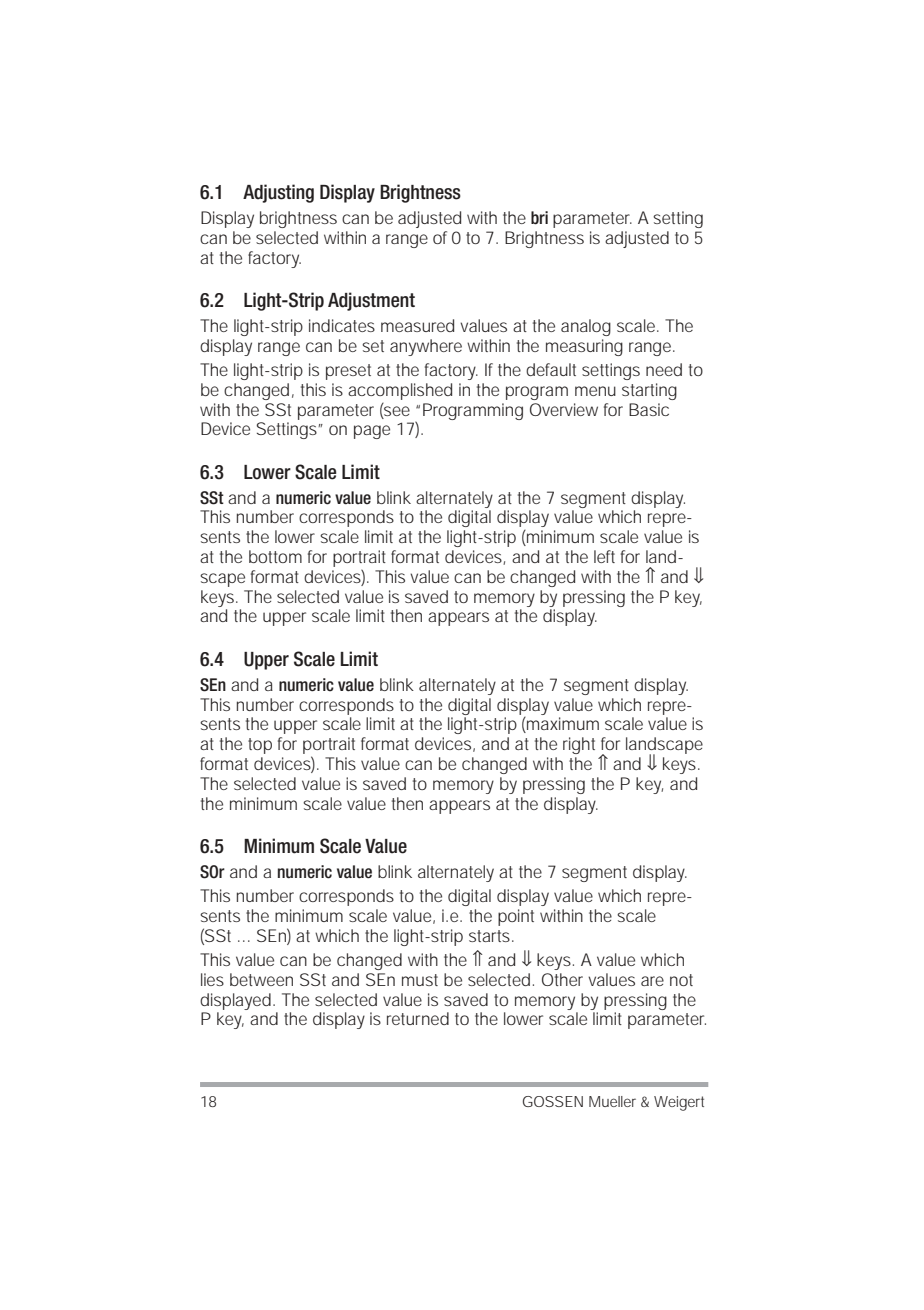 The width and height of the screenshot is (924, 1310). I want to click on page, so click(372, 432).
